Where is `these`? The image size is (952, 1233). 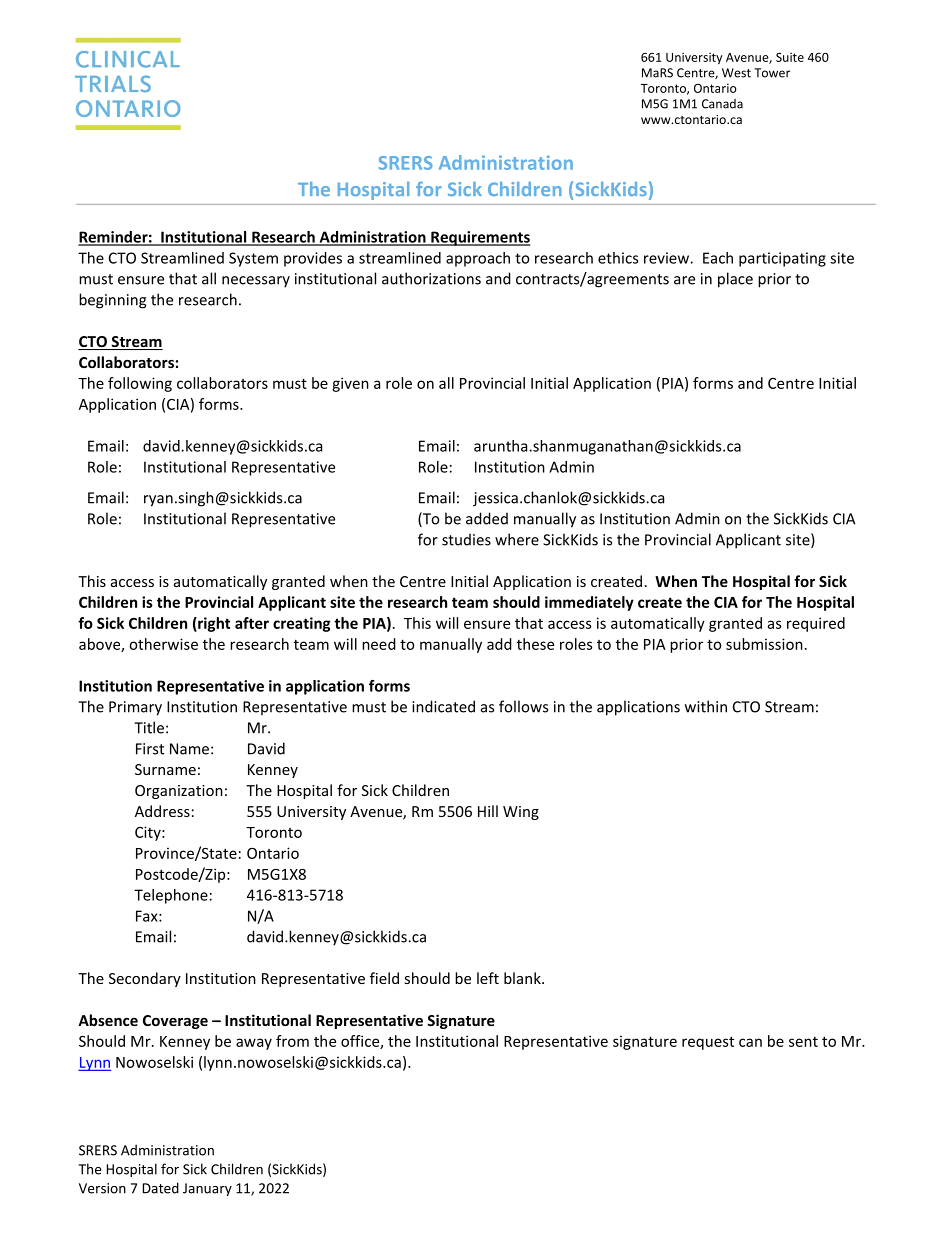 these is located at coordinates (535, 644).
